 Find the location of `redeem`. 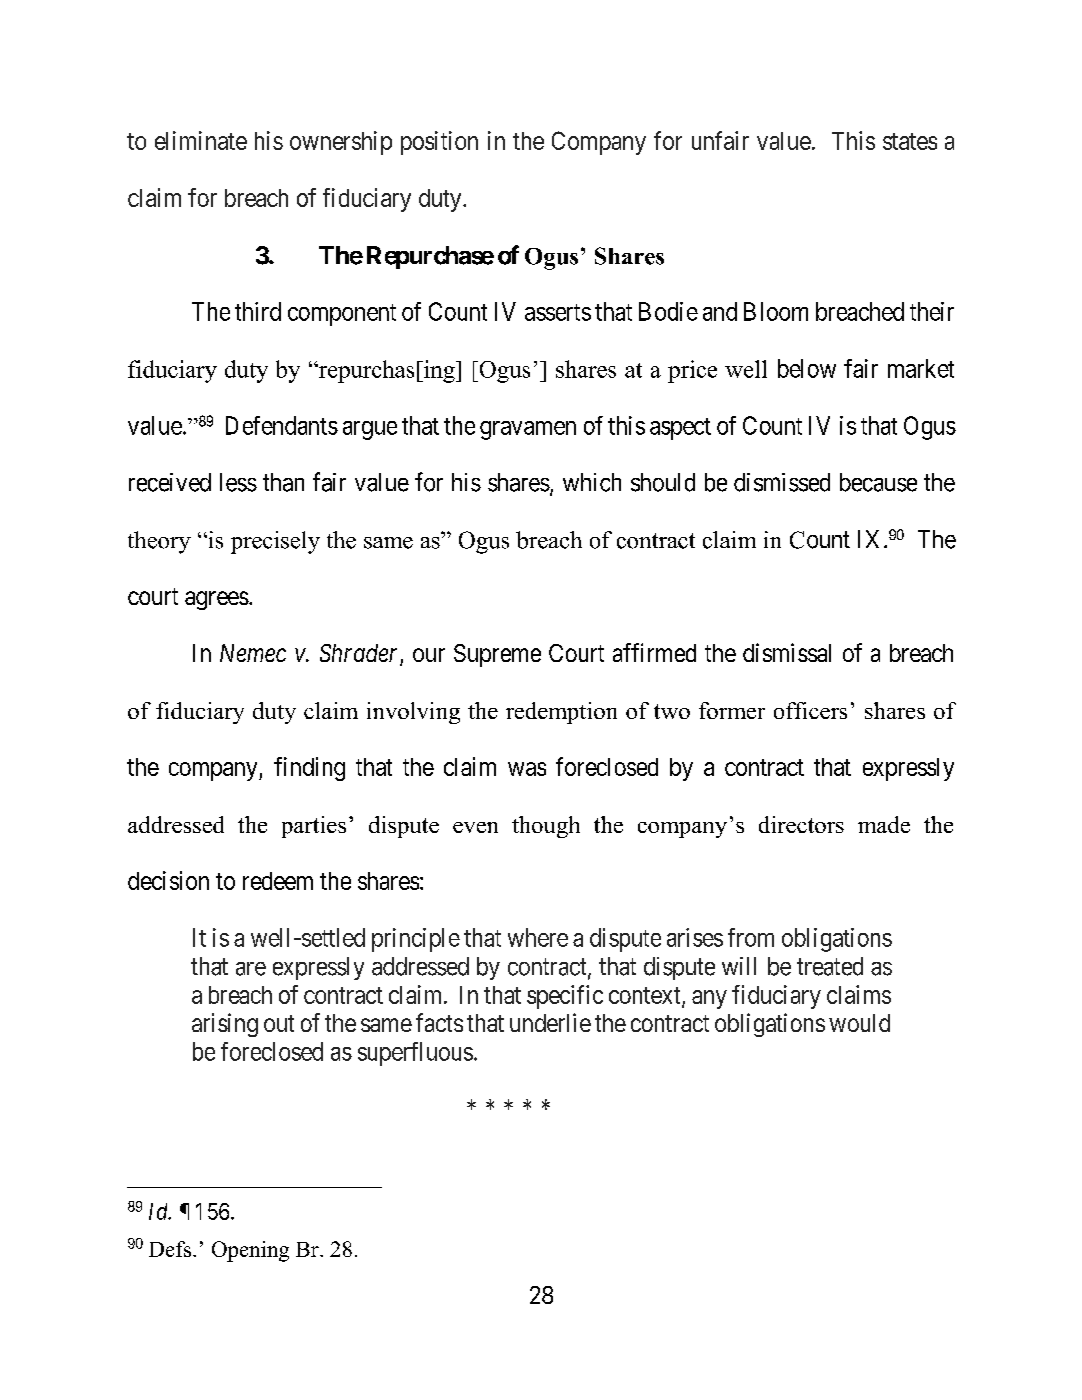

redeem is located at coordinates (278, 881).
